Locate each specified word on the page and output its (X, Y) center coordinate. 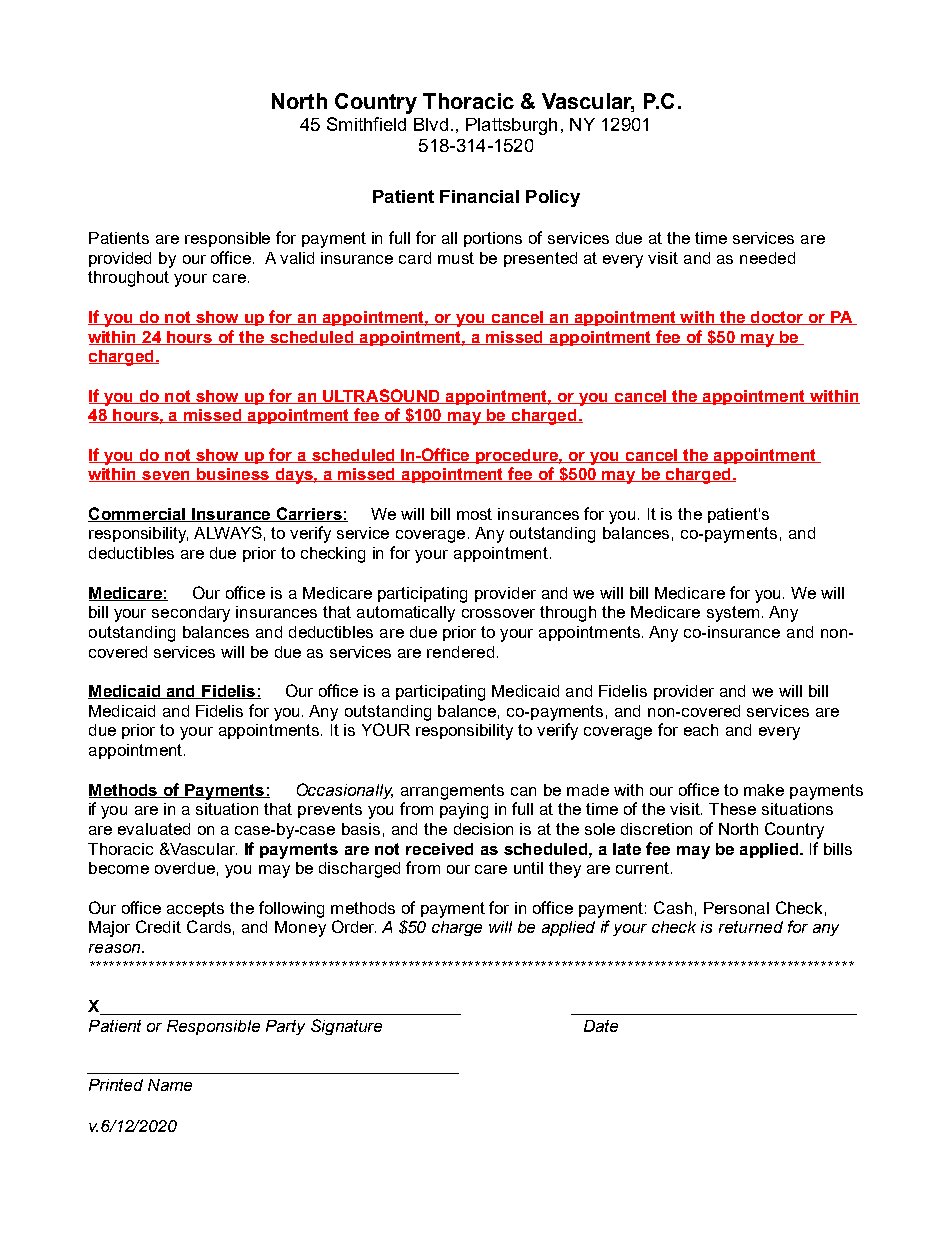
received (439, 849)
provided (120, 259)
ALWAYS (228, 532)
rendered (460, 652)
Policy (553, 198)
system (733, 614)
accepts (195, 909)
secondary (191, 614)
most (474, 514)
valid (297, 258)
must (456, 258)
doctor (777, 318)
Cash (673, 907)
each (701, 730)
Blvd (431, 124)
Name (170, 1085)
